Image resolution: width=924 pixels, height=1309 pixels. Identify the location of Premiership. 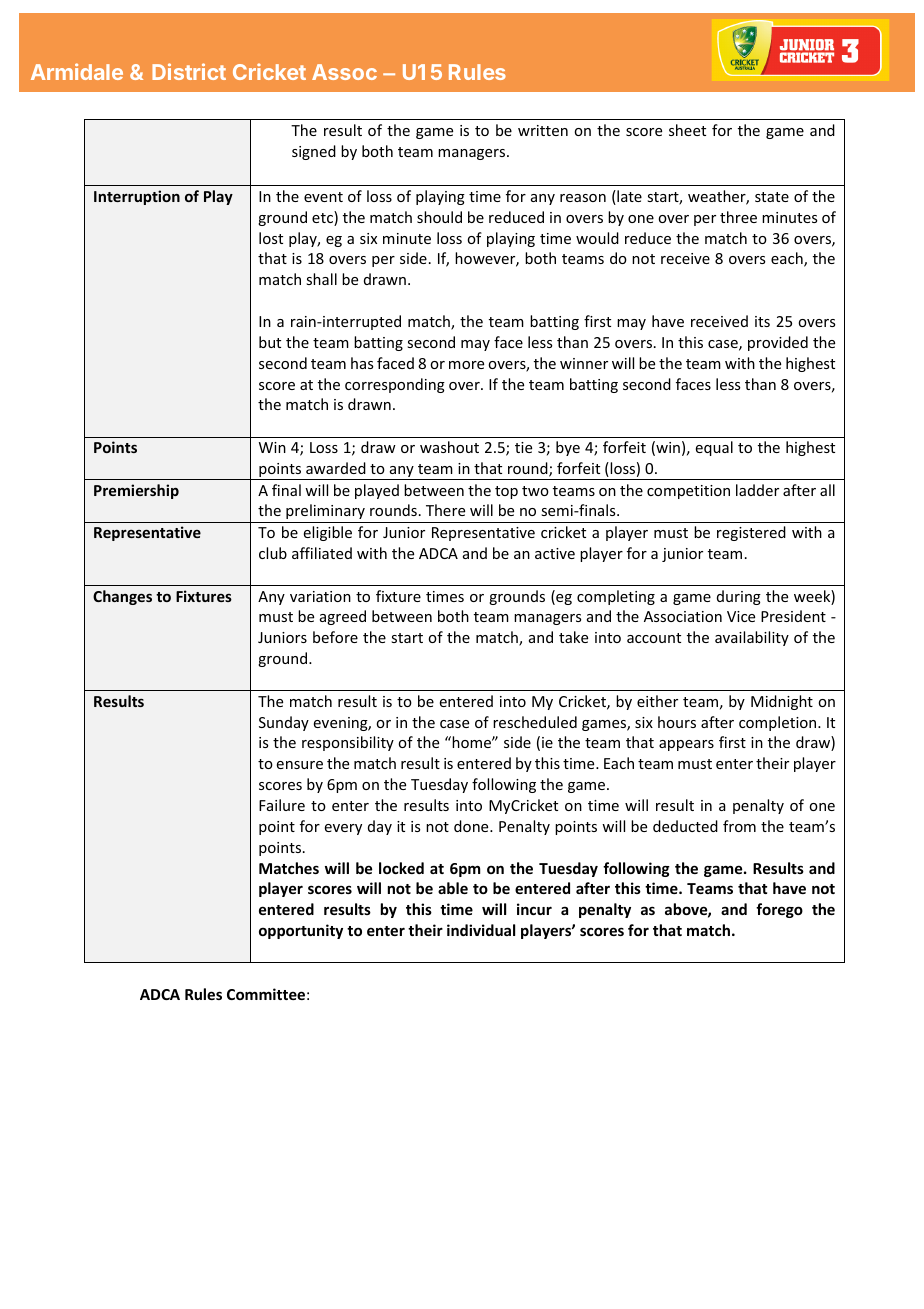
(136, 491).
